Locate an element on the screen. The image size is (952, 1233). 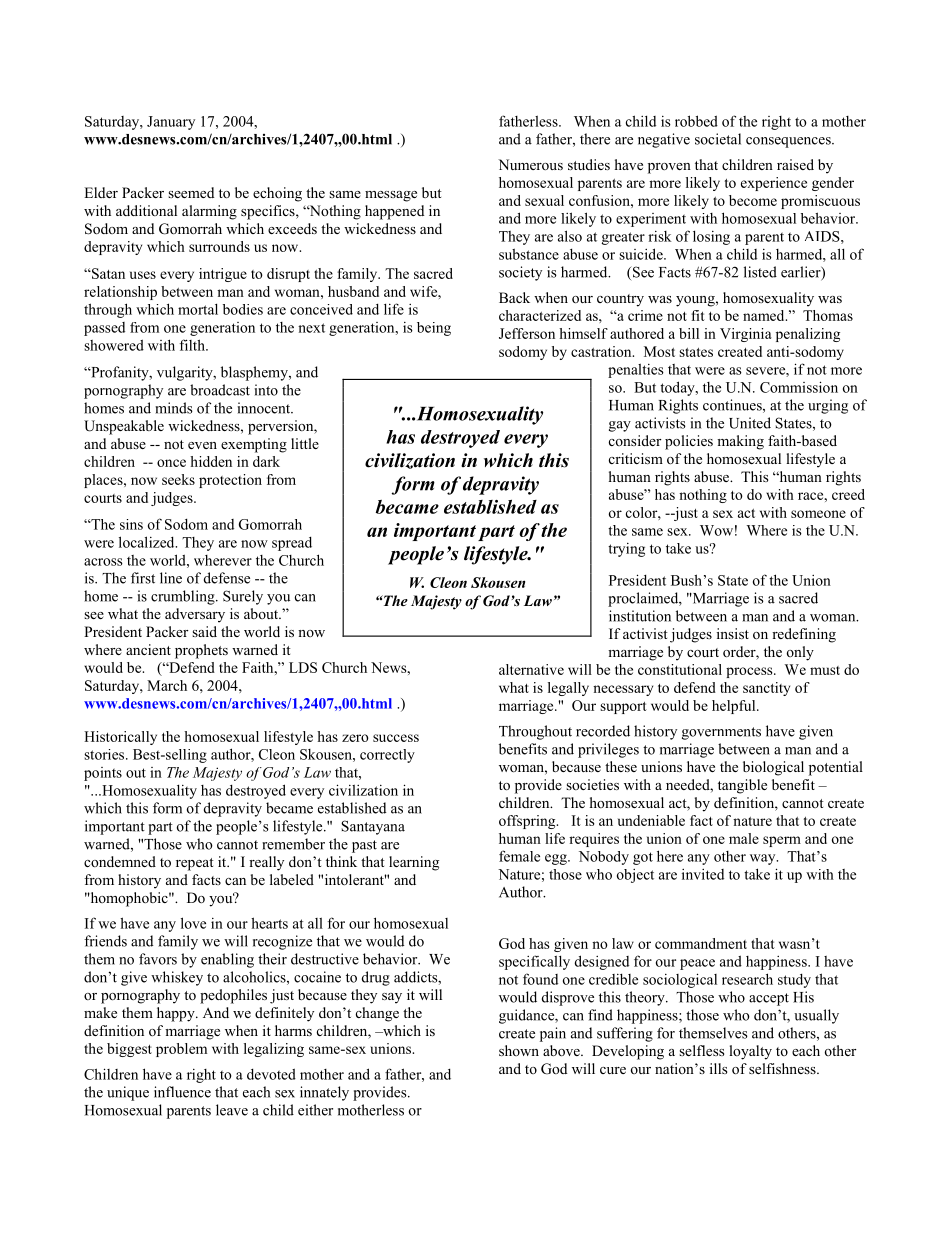
making is located at coordinates (740, 442).
